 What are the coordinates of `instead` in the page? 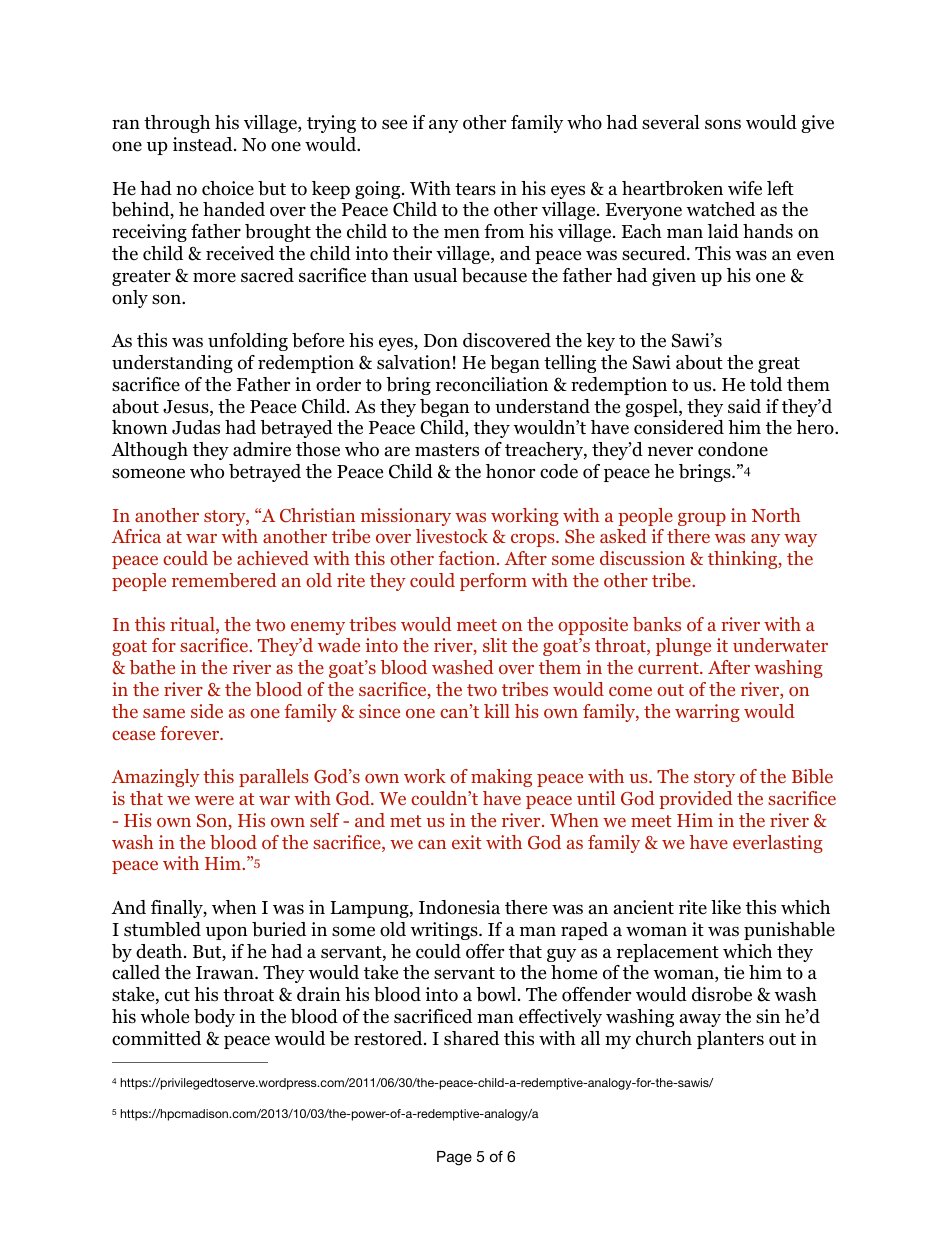 It's located at (204, 144).
